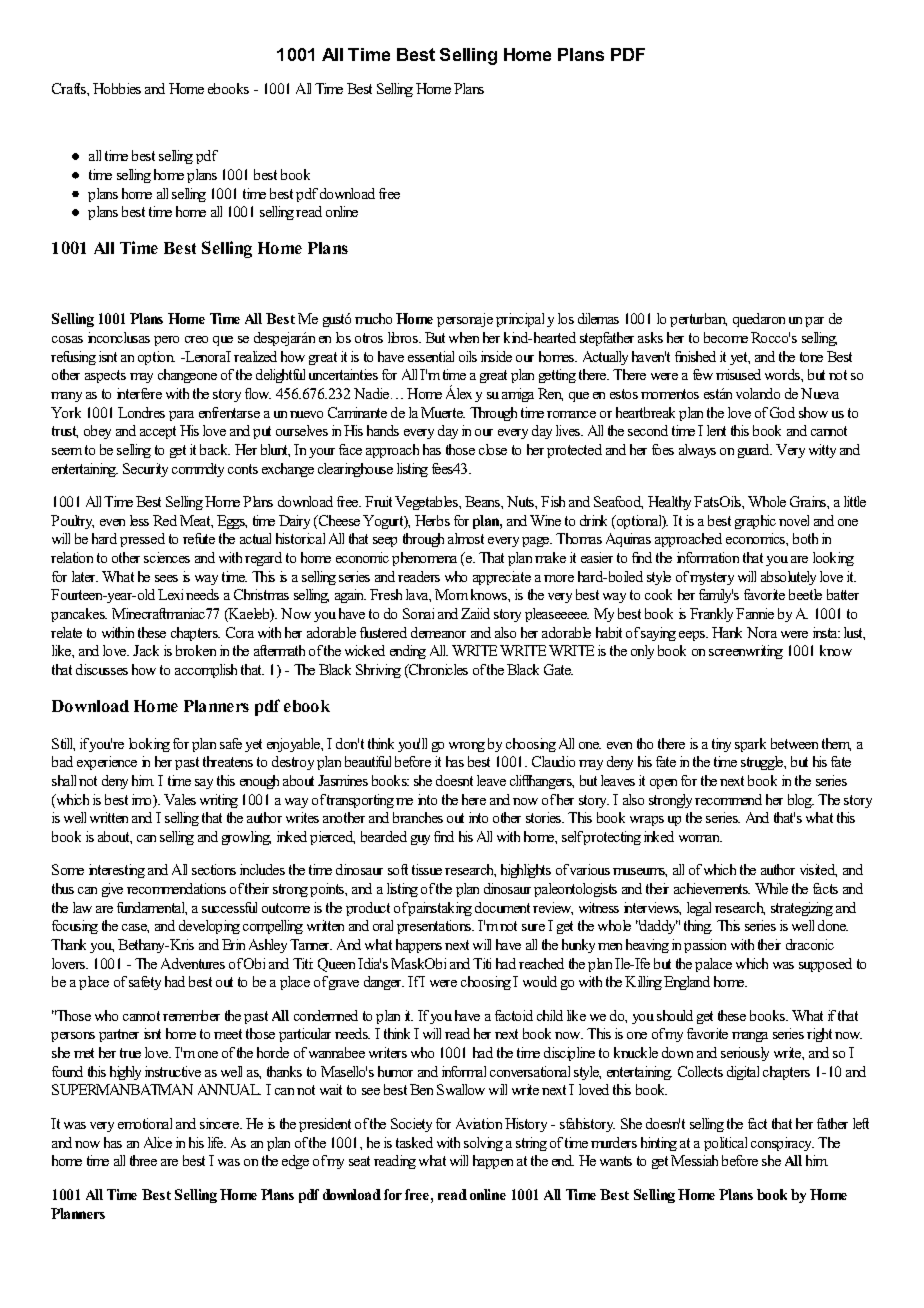 Image resolution: width=924 pixels, height=1308 pixels. What do you see at coordinates (166, 341) in the page?
I see `pero` at bounding box center [166, 341].
